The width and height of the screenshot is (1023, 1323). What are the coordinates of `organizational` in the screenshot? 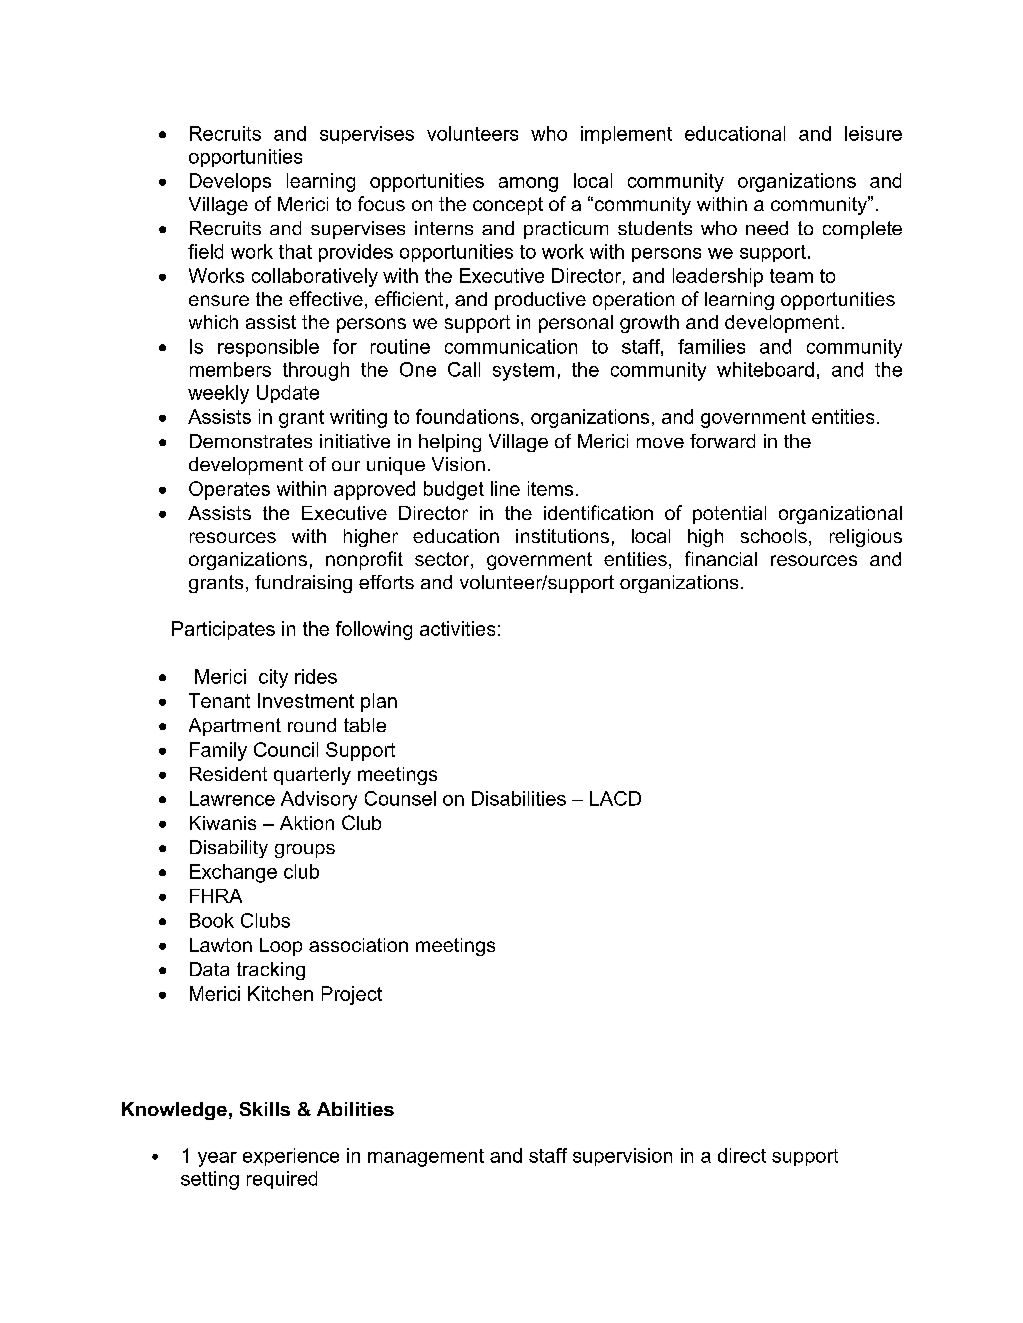 It's located at (840, 515).
